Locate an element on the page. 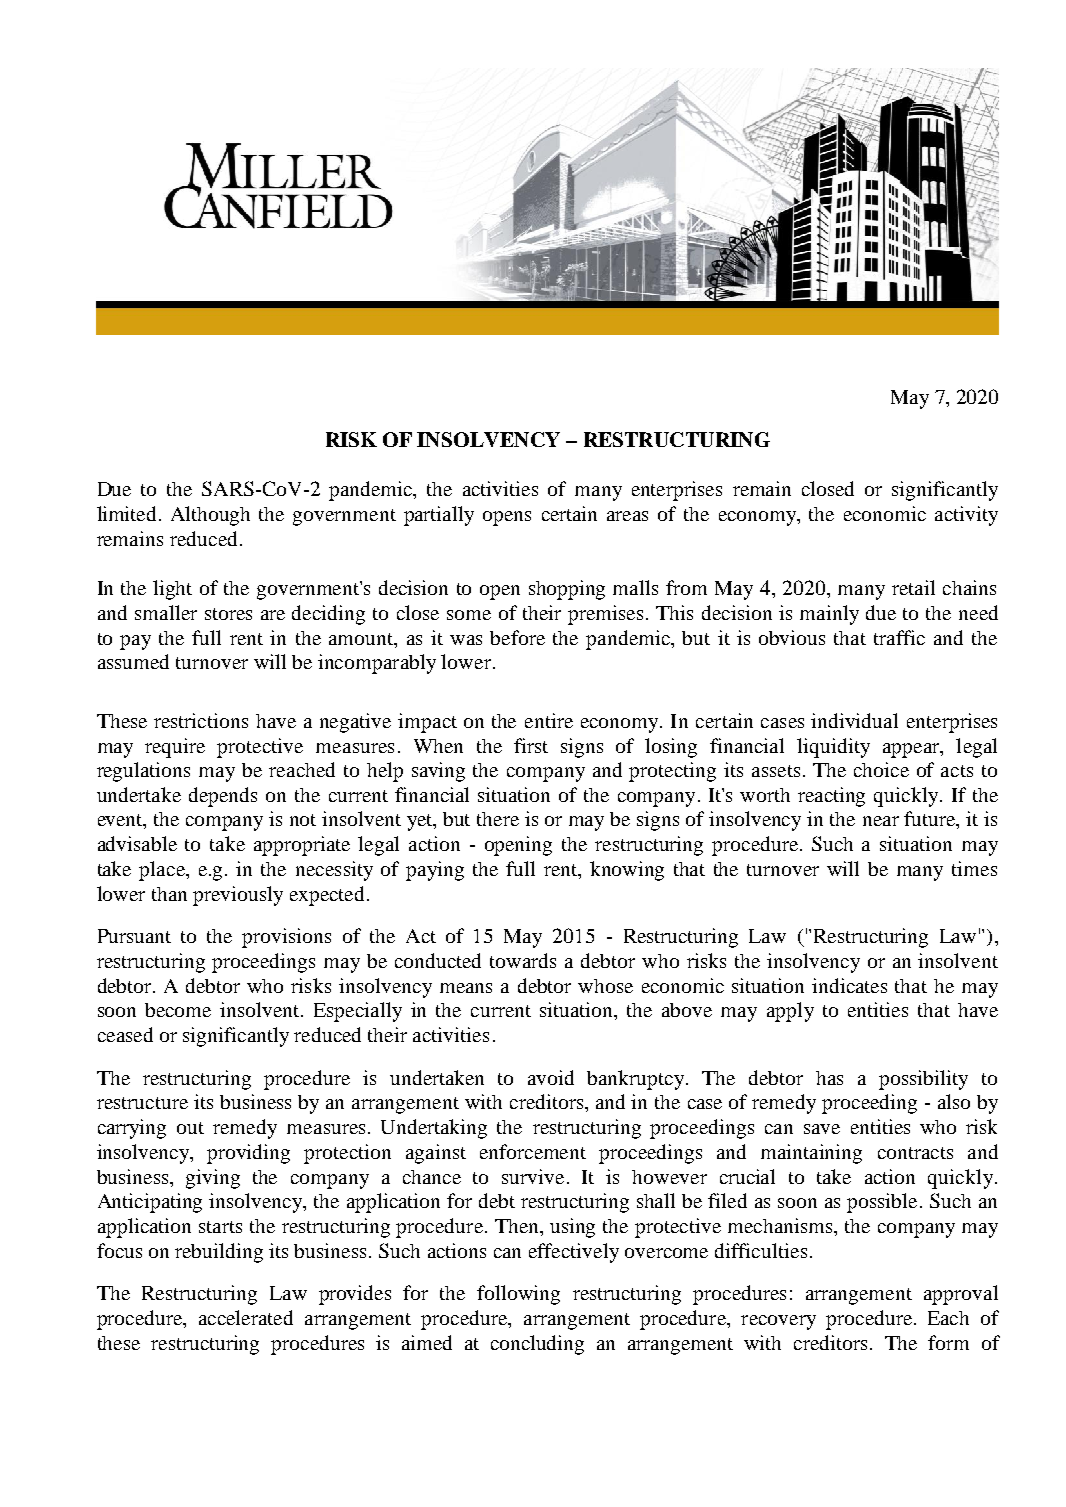 This document has width=1066, height=1507. form is located at coordinates (948, 1342).
